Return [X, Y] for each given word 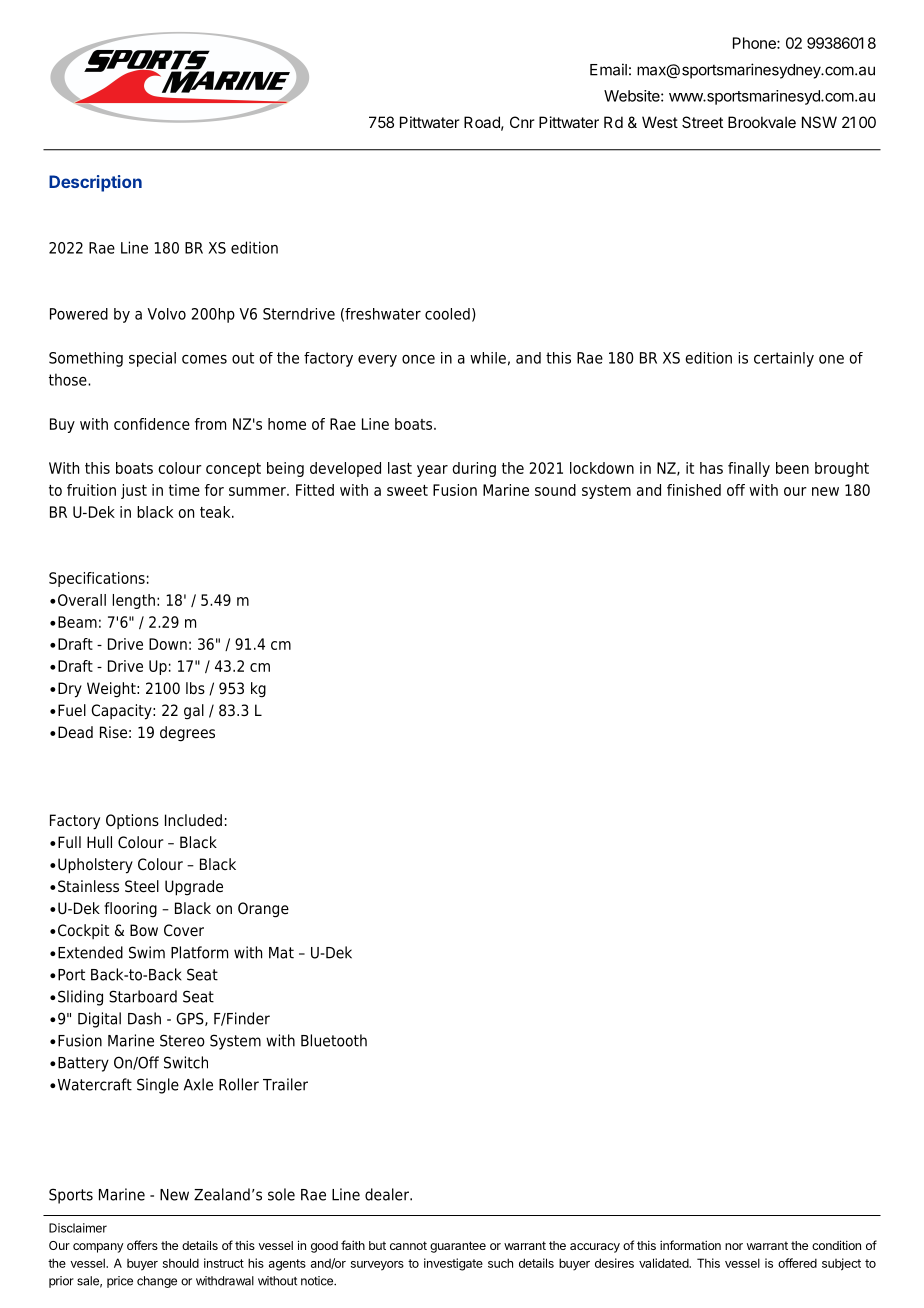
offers [142, 1245]
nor [734, 1246]
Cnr [522, 122]
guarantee [458, 1247]
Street [702, 122]
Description [95, 183]
